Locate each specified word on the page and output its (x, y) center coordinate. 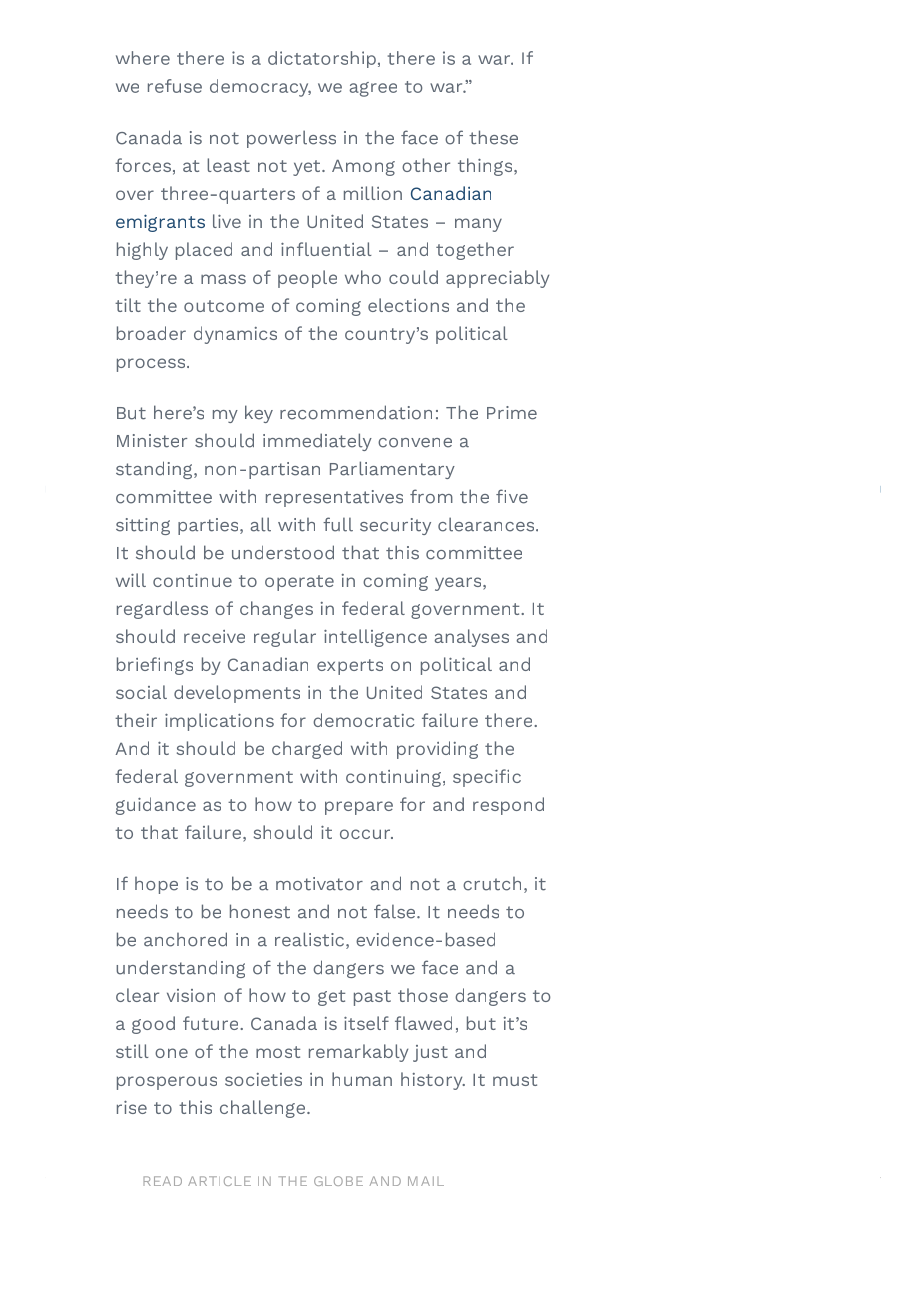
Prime (512, 413)
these (493, 137)
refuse (175, 86)
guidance (156, 806)
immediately (317, 442)
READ (162, 1181)
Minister (152, 441)
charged (307, 750)
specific (487, 778)
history (433, 1081)
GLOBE (338, 1181)
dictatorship (322, 59)
